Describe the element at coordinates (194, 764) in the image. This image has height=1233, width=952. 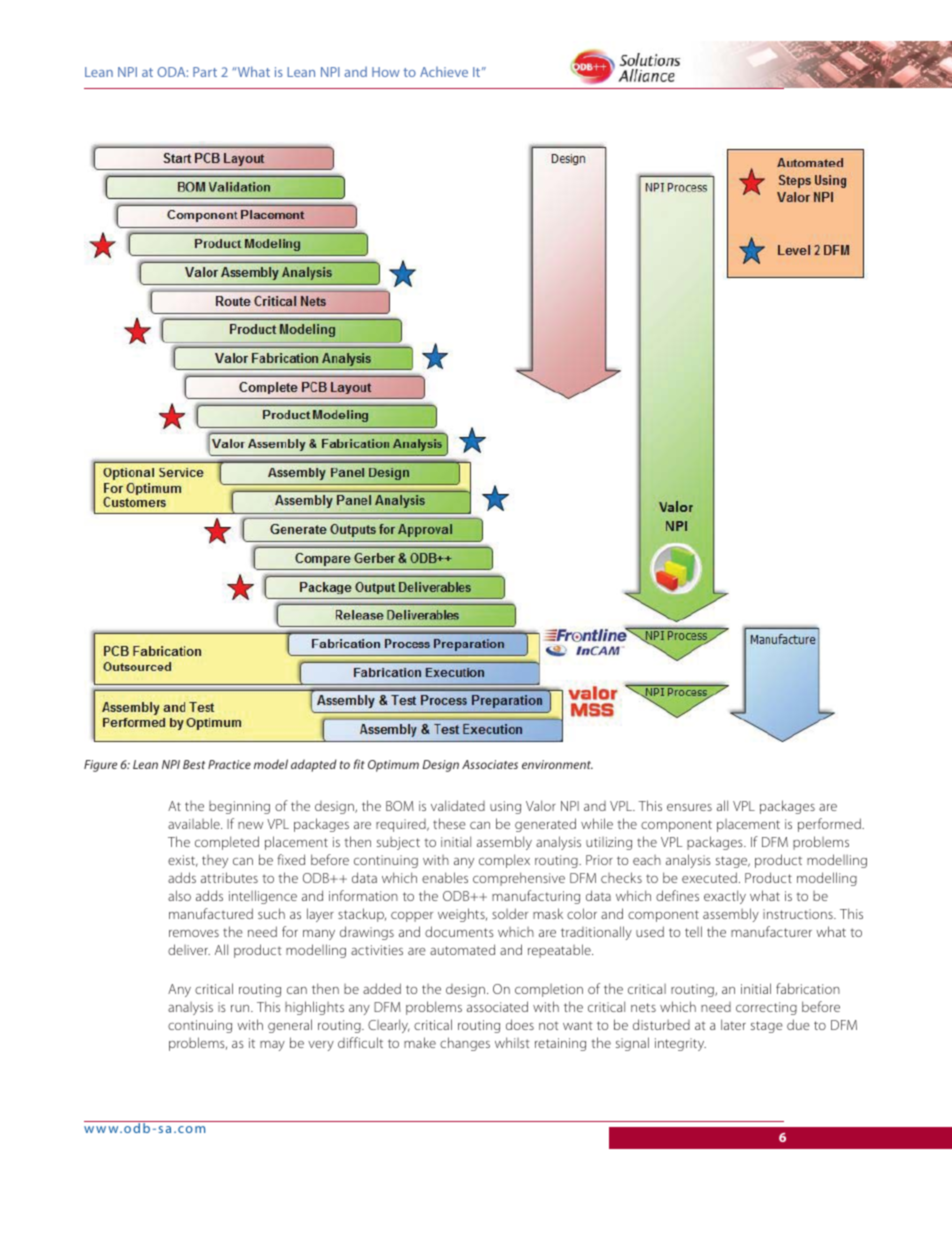
I see `Best` at that location.
